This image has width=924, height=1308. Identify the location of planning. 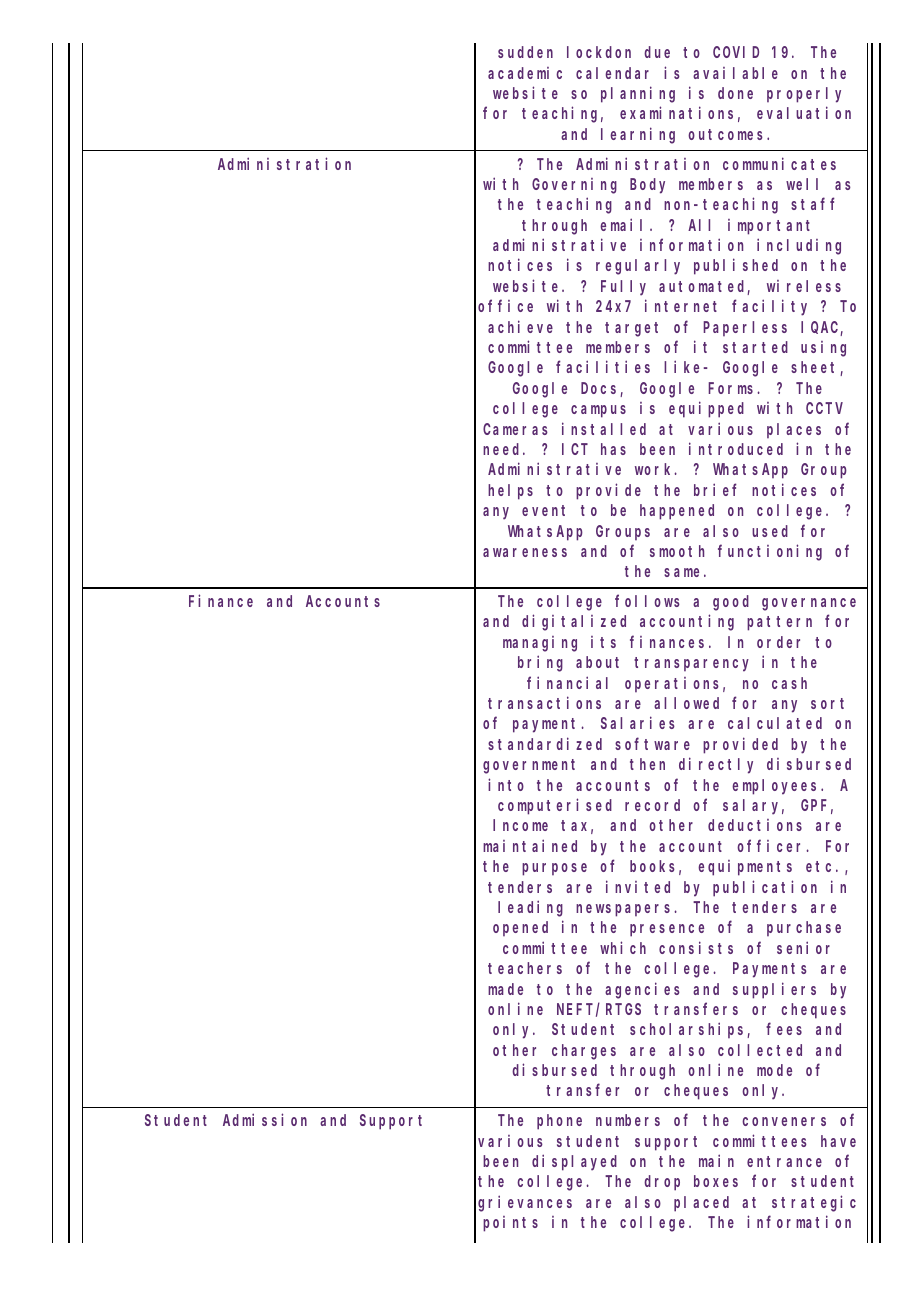
(638, 94).
